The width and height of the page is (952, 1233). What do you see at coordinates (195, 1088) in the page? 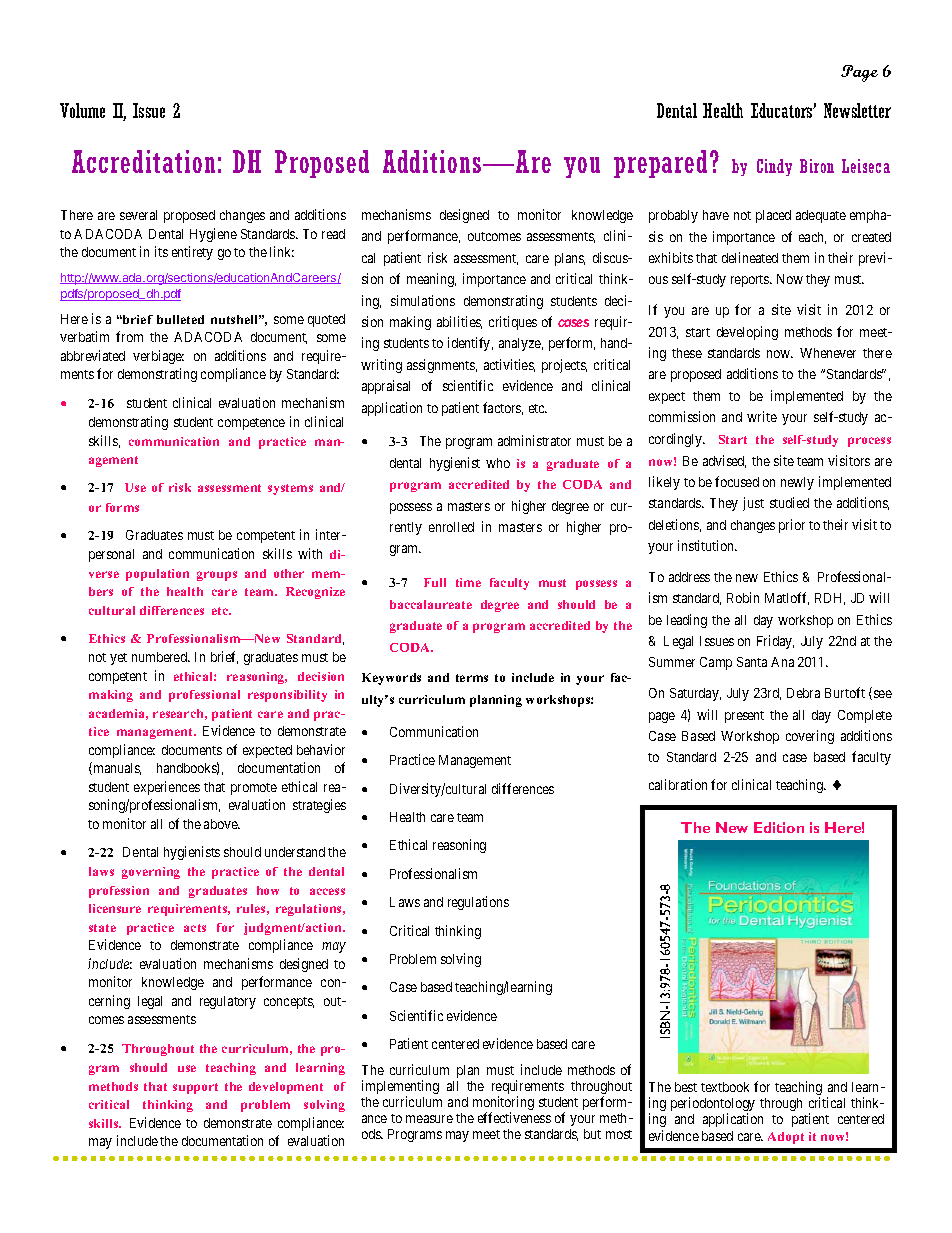
I see `support` at bounding box center [195, 1088].
